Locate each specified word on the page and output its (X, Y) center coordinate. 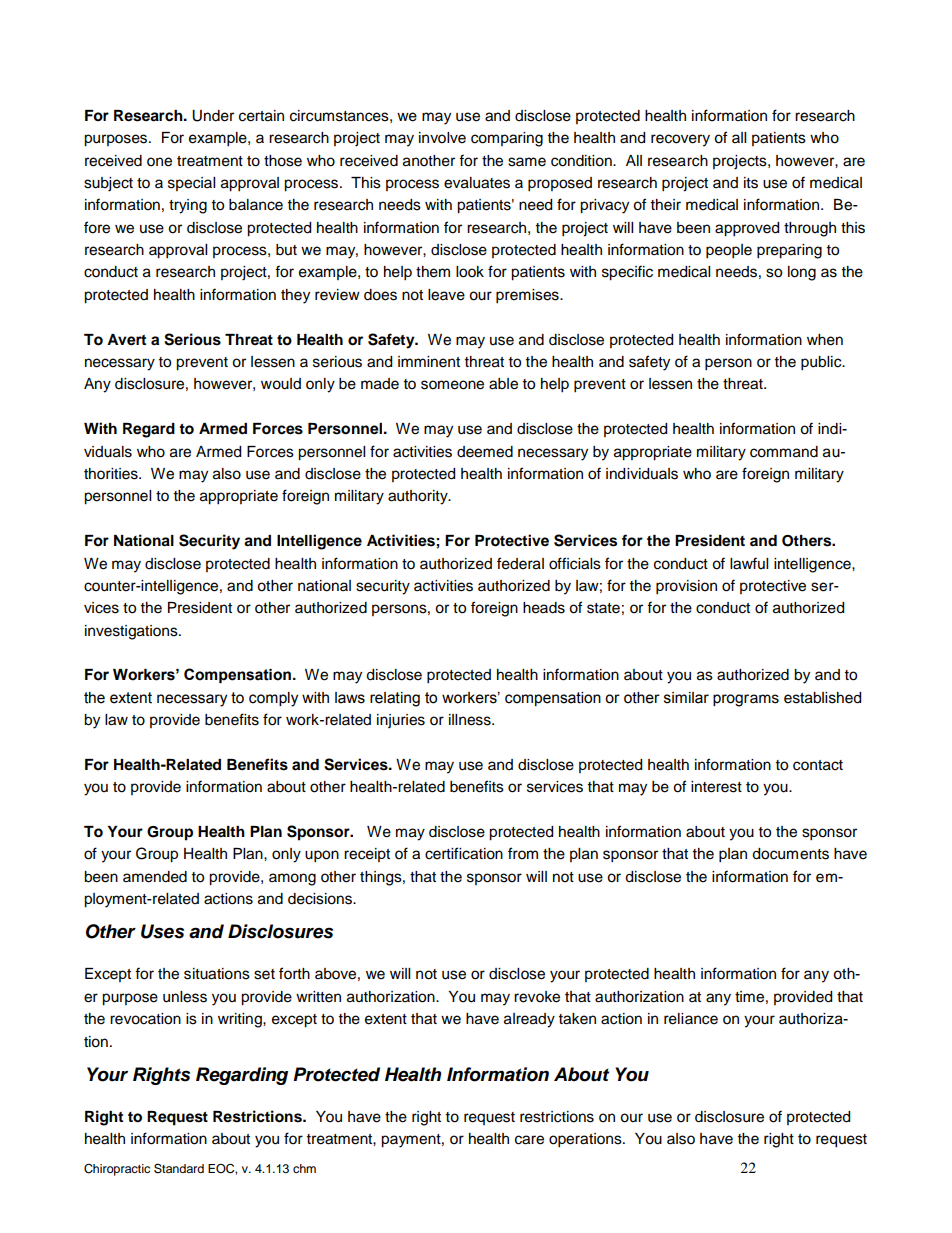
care (529, 1140)
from (523, 853)
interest (716, 787)
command (784, 452)
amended (155, 877)
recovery (680, 140)
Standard (179, 1168)
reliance (691, 1019)
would (281, 384)
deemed (485, 452)
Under (213, 116)
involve (442, 138)
